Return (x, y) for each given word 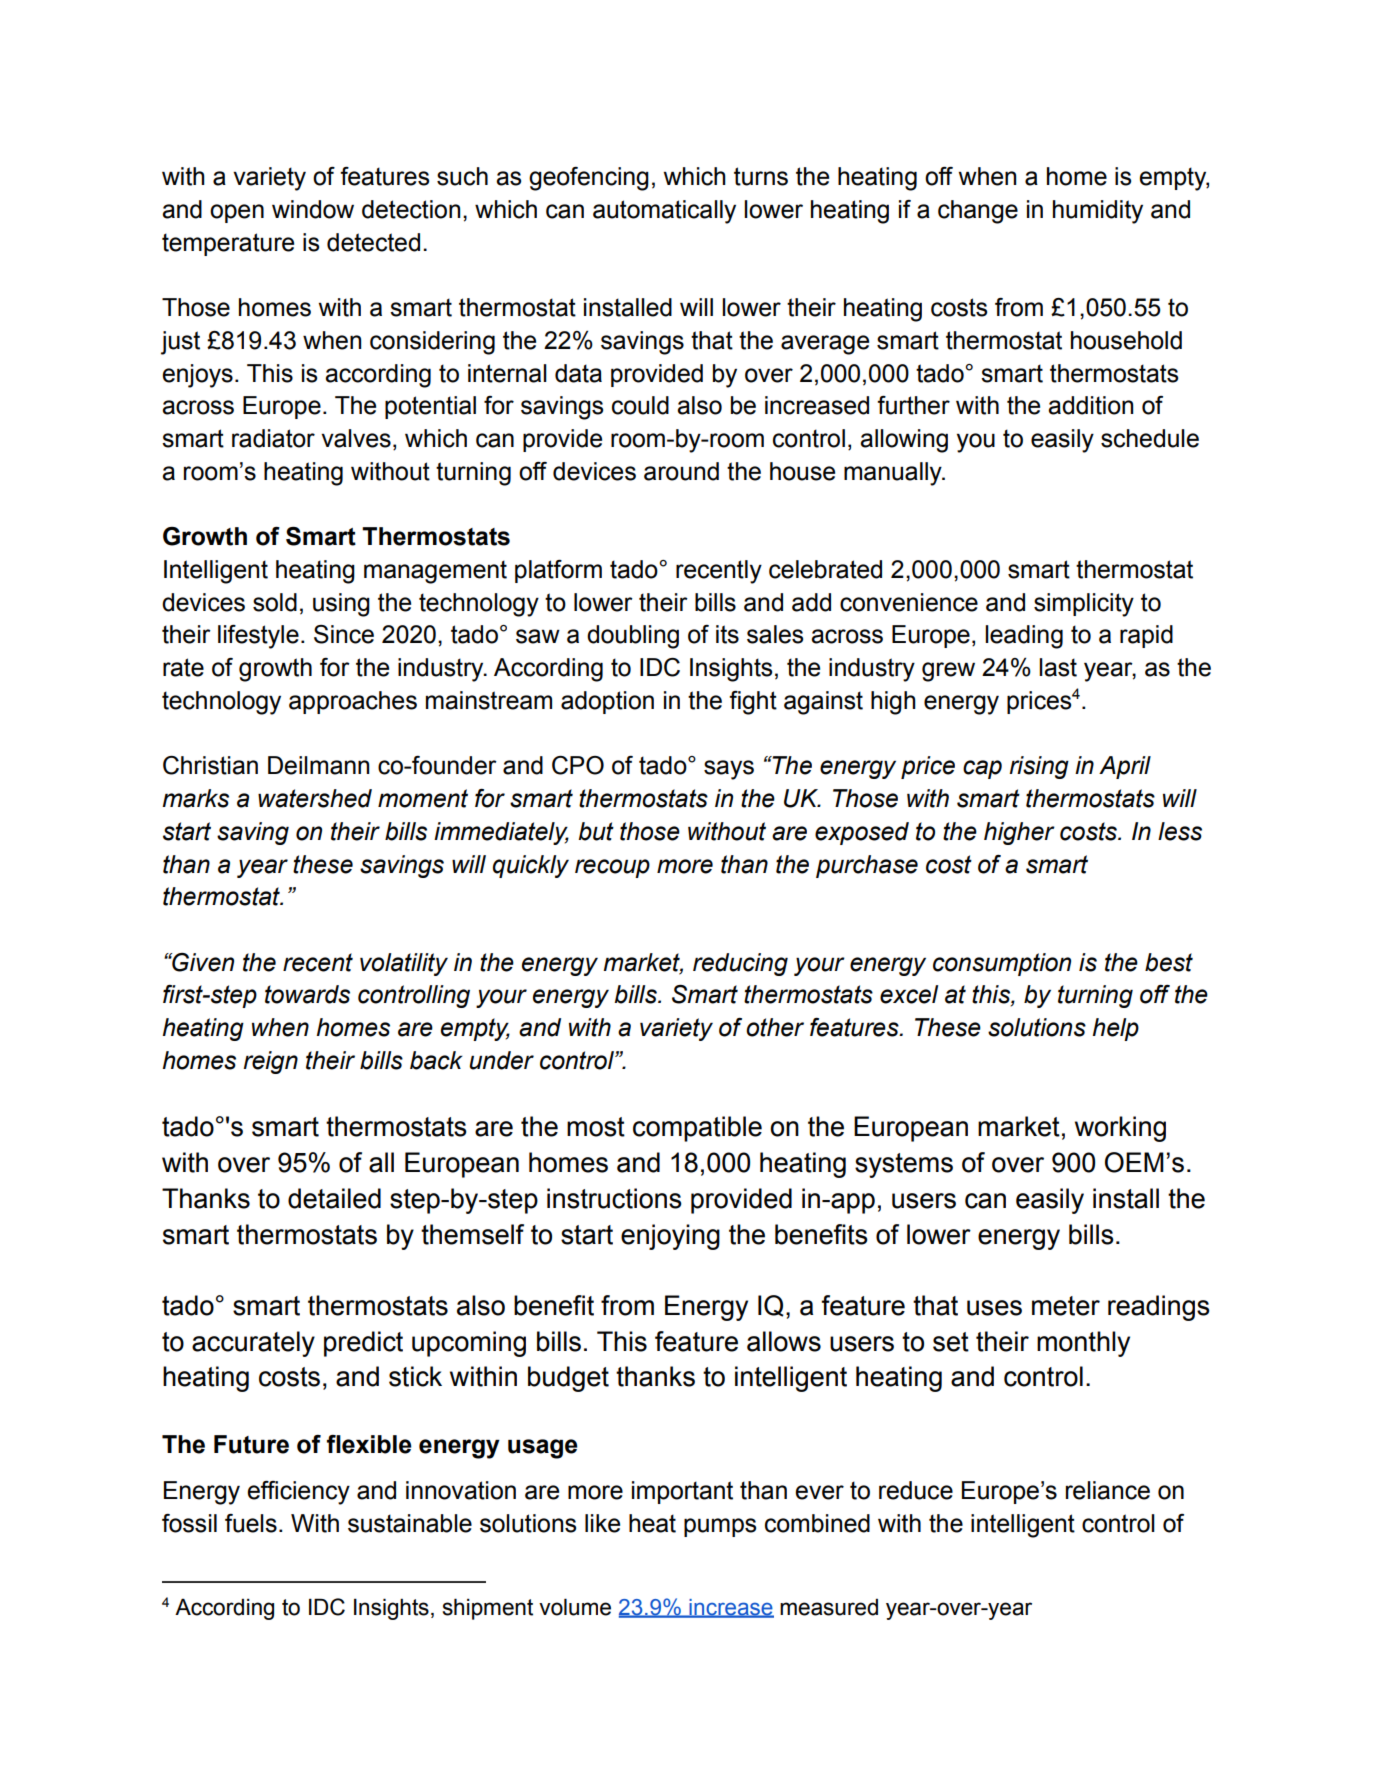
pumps (720, 1527)
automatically (664, 212)
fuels (251, 1523)
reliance (1108, 1490)
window (313, 209)
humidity (1098, 212)
